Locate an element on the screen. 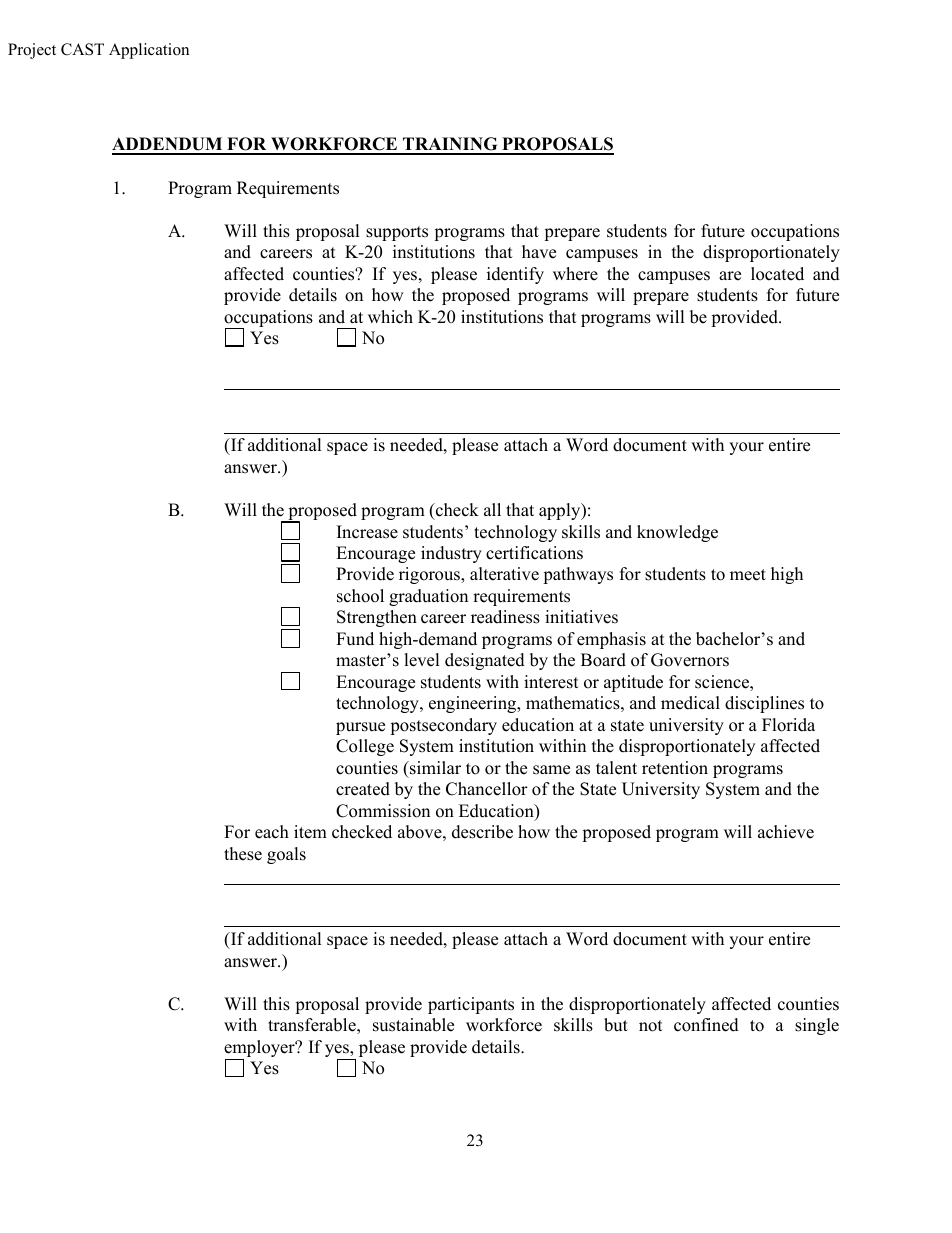 The width and height of the screenshot is (952, 1233). each is located at coordinates (272, 832).
